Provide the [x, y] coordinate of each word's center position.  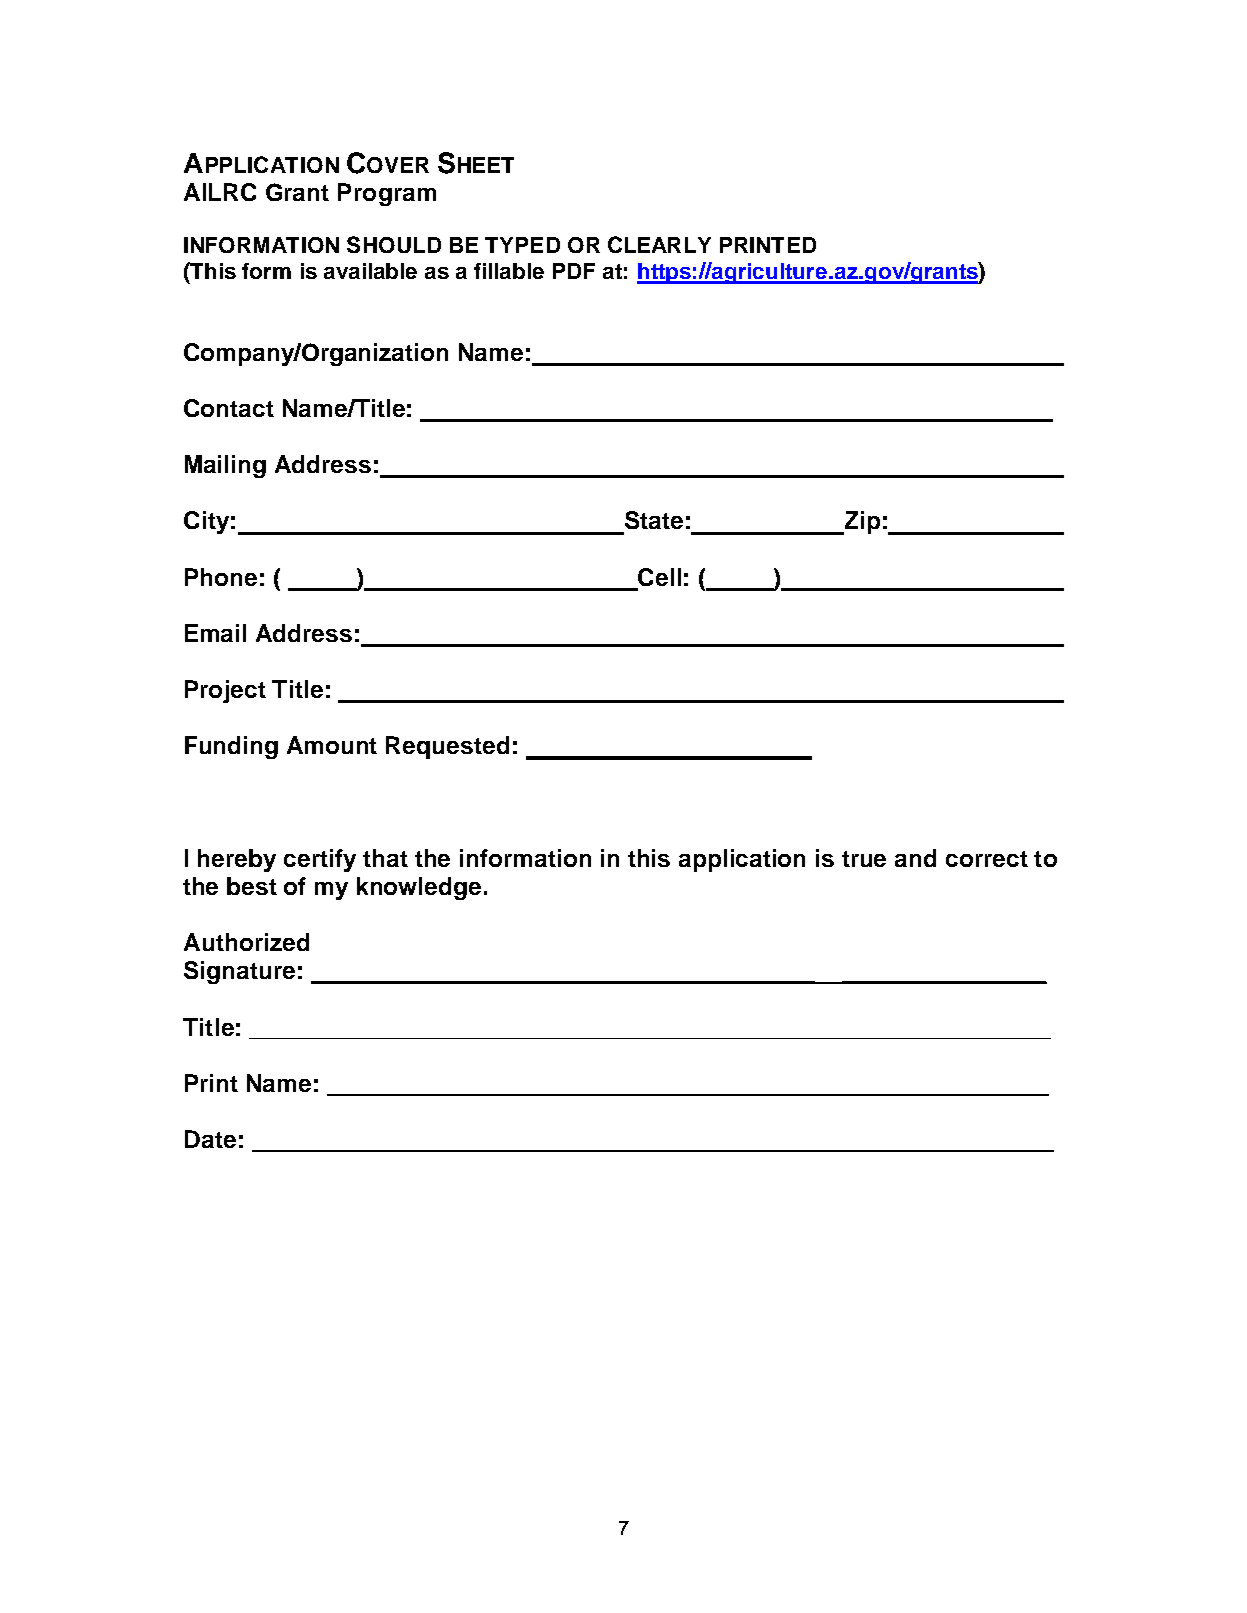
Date [210, 1139]
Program [387, 194]
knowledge [419, 888]
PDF [574, 271]
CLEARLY [659, 244]
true [864, 859]
